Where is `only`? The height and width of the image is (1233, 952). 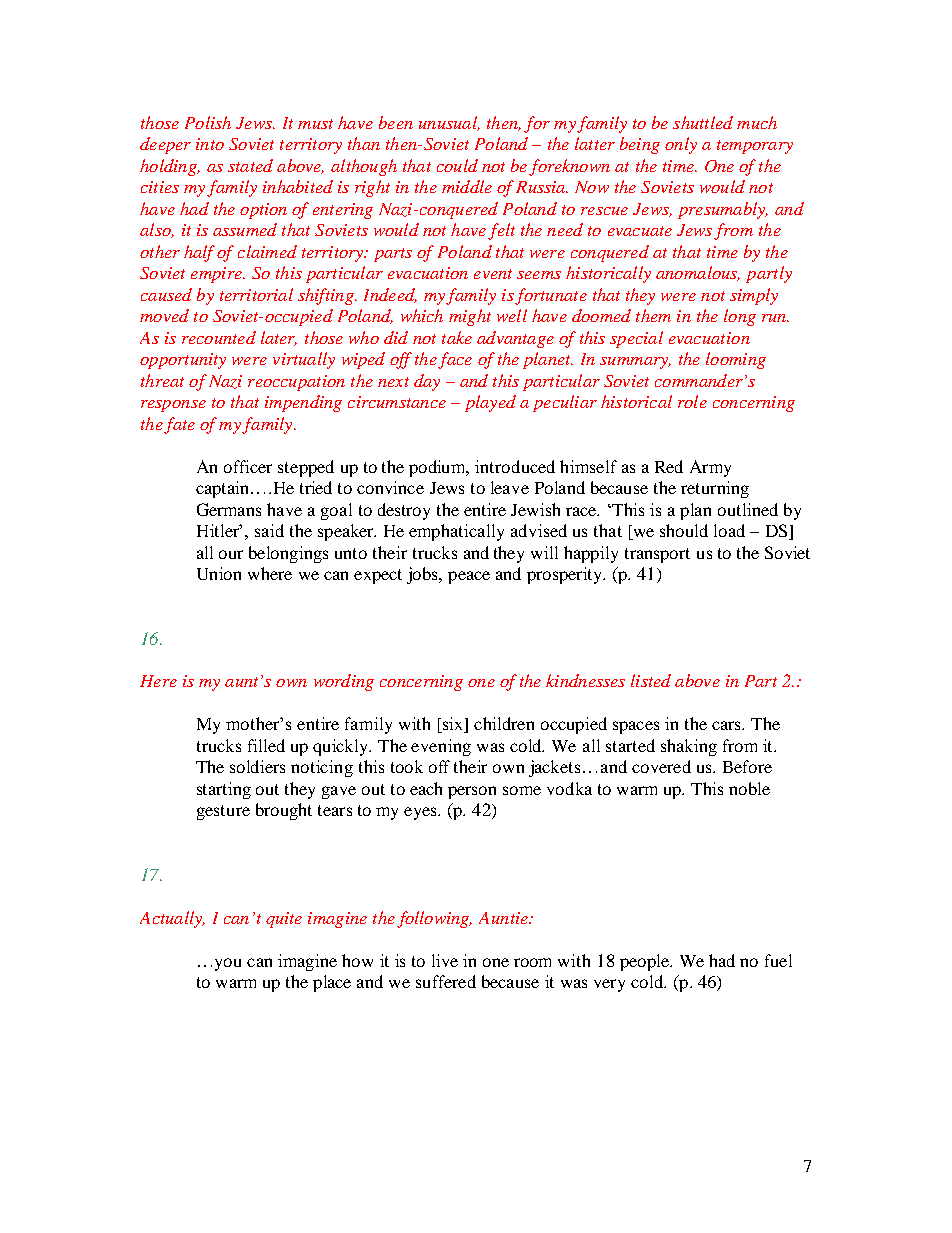 only is located at coordinates (681, 145).
